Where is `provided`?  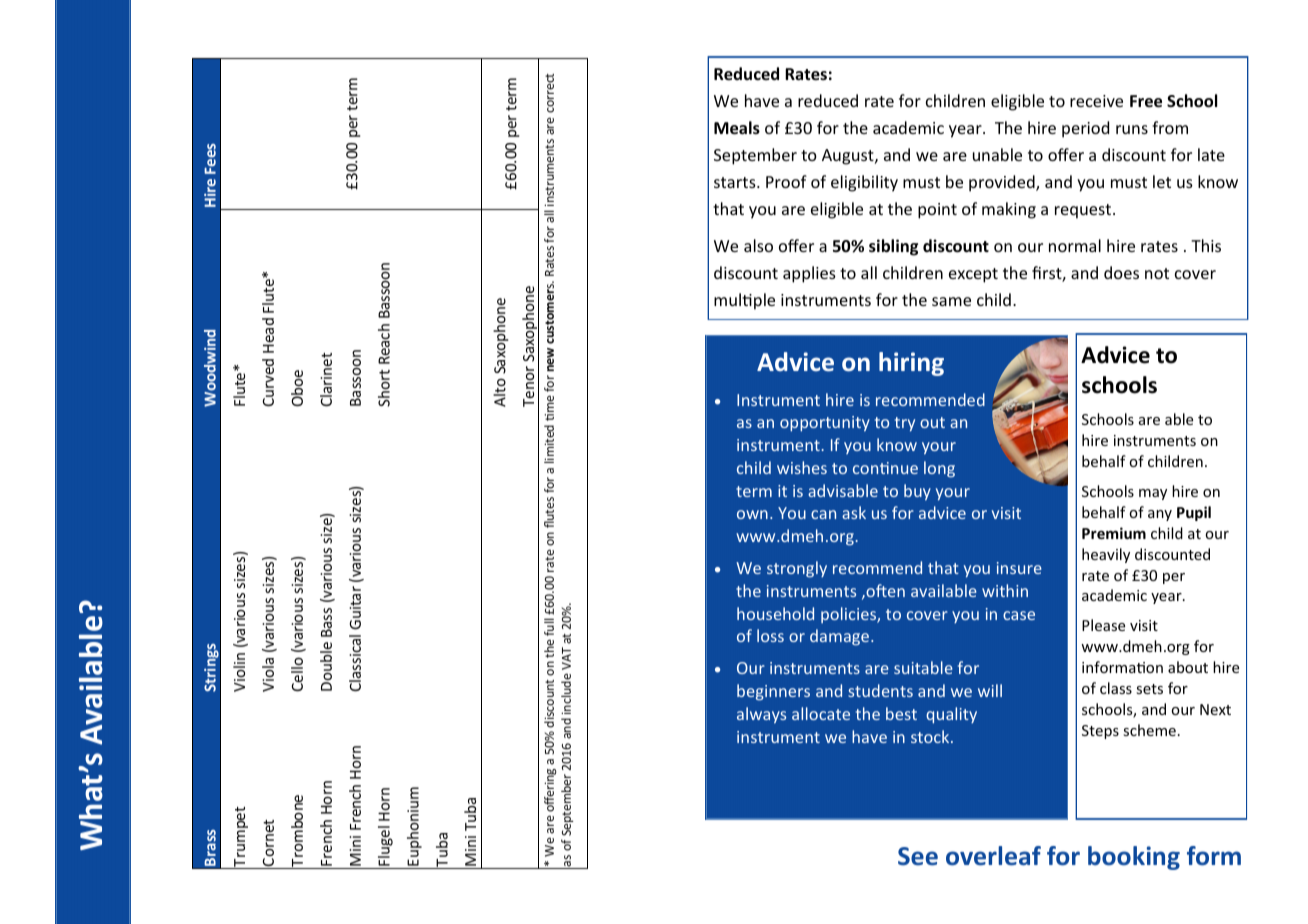
provided is located at coordinates (1003, 183).
